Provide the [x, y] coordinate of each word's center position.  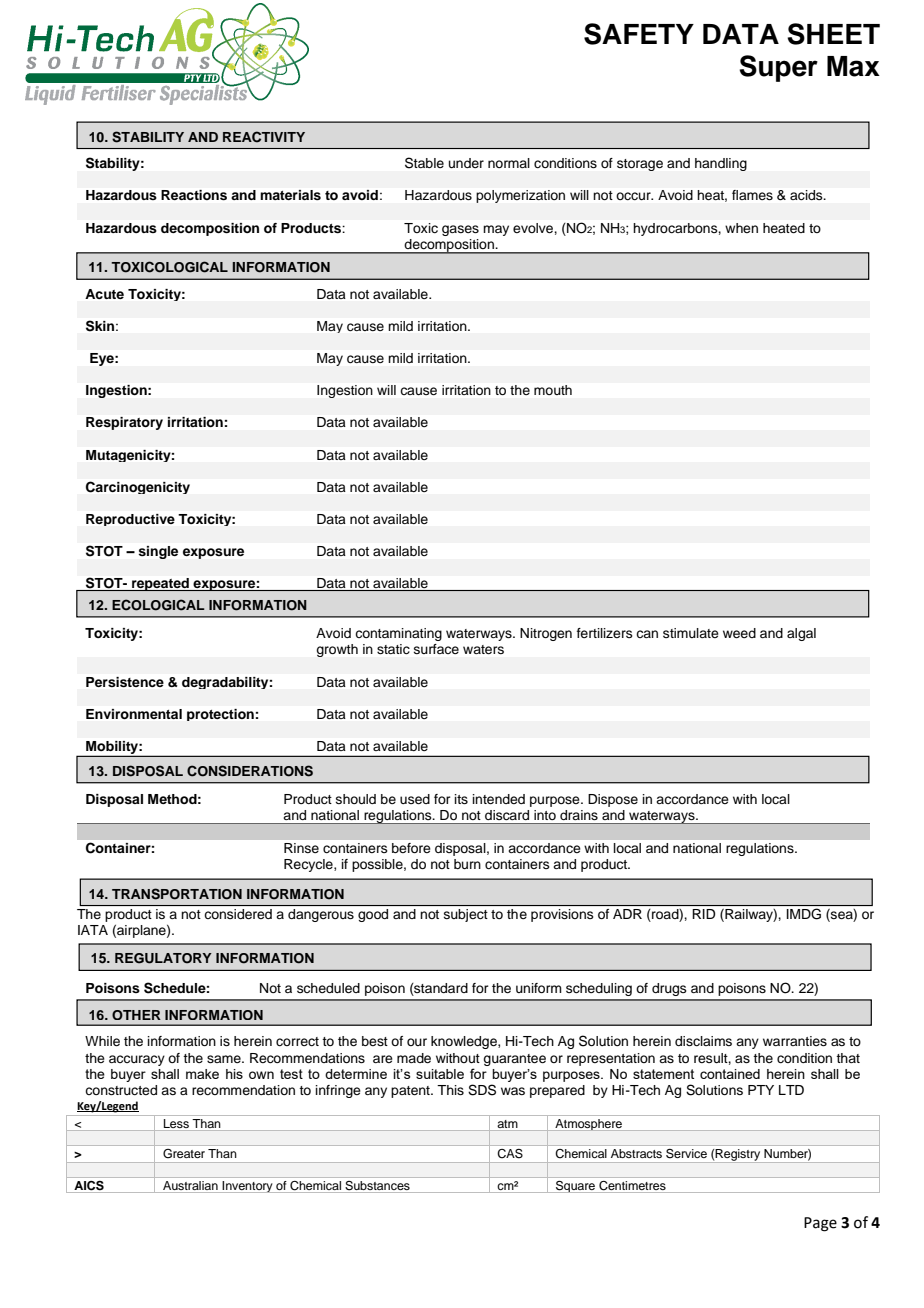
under [466, 163]
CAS [510, 1154]
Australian [190, 1185]
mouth [553, 390]
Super [778, 68]
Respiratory [124, 423]
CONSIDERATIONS [250, 771]
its [461, 799]
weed [739, 633]
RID [704, 914]
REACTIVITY [264, 137]
